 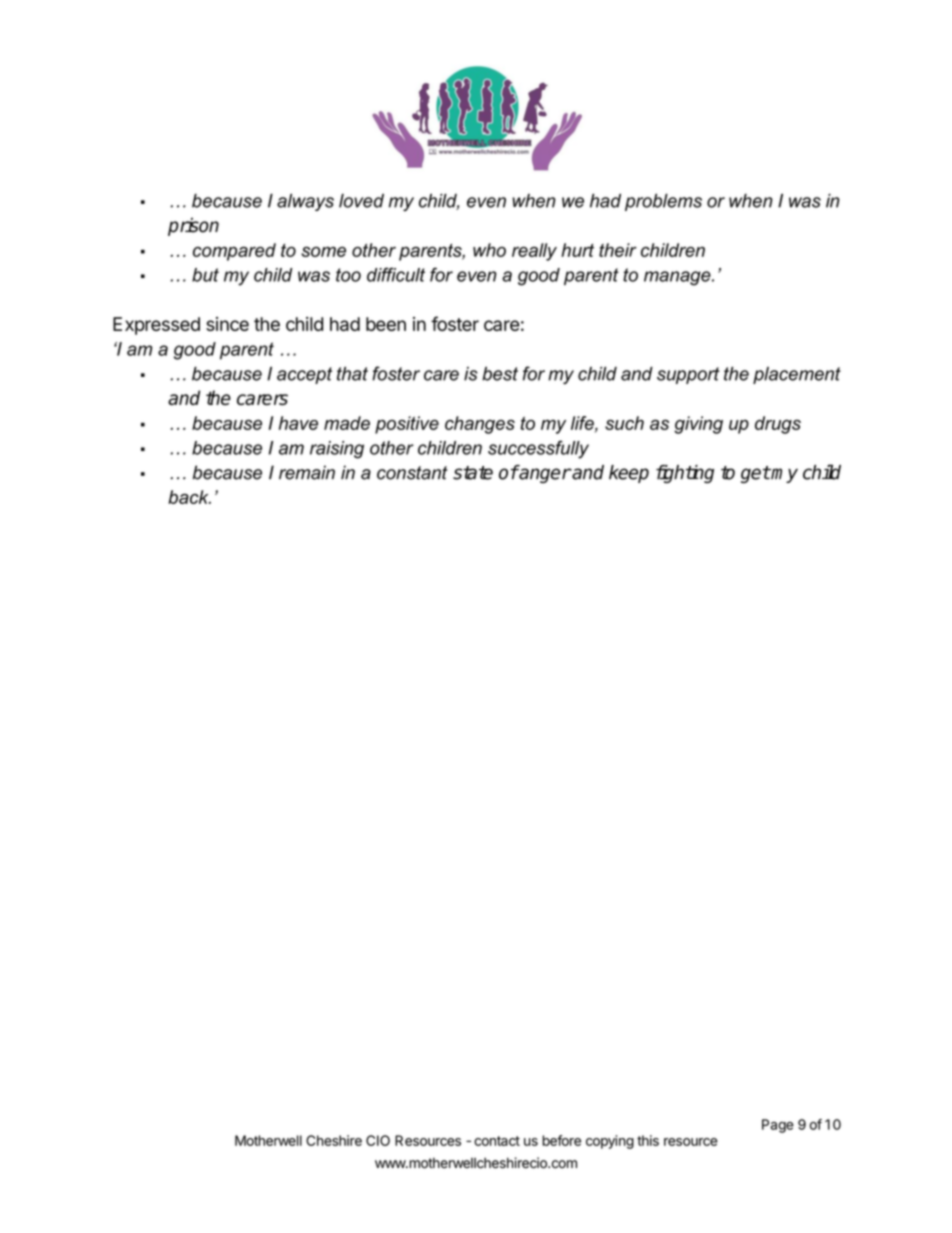 I want to click on get, so click(x=755, y=474).
